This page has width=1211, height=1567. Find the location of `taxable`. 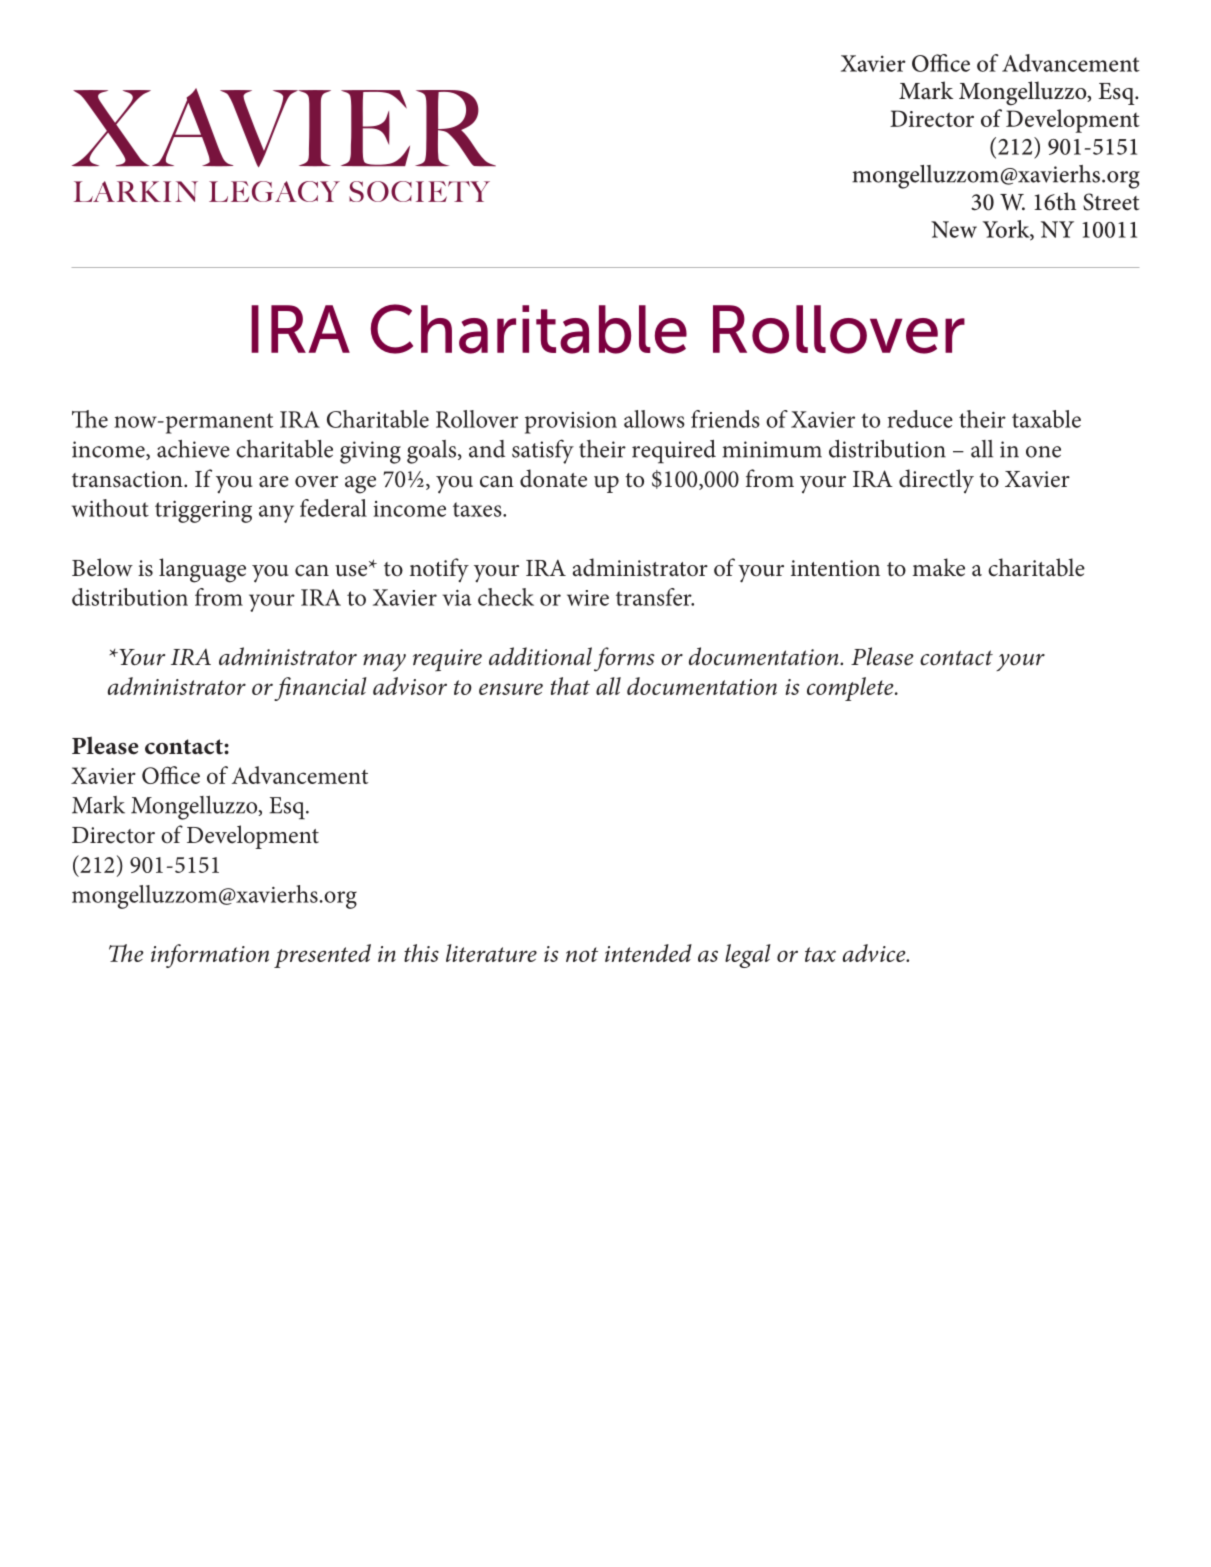

taxable is located at coordinates (1046, 419).
